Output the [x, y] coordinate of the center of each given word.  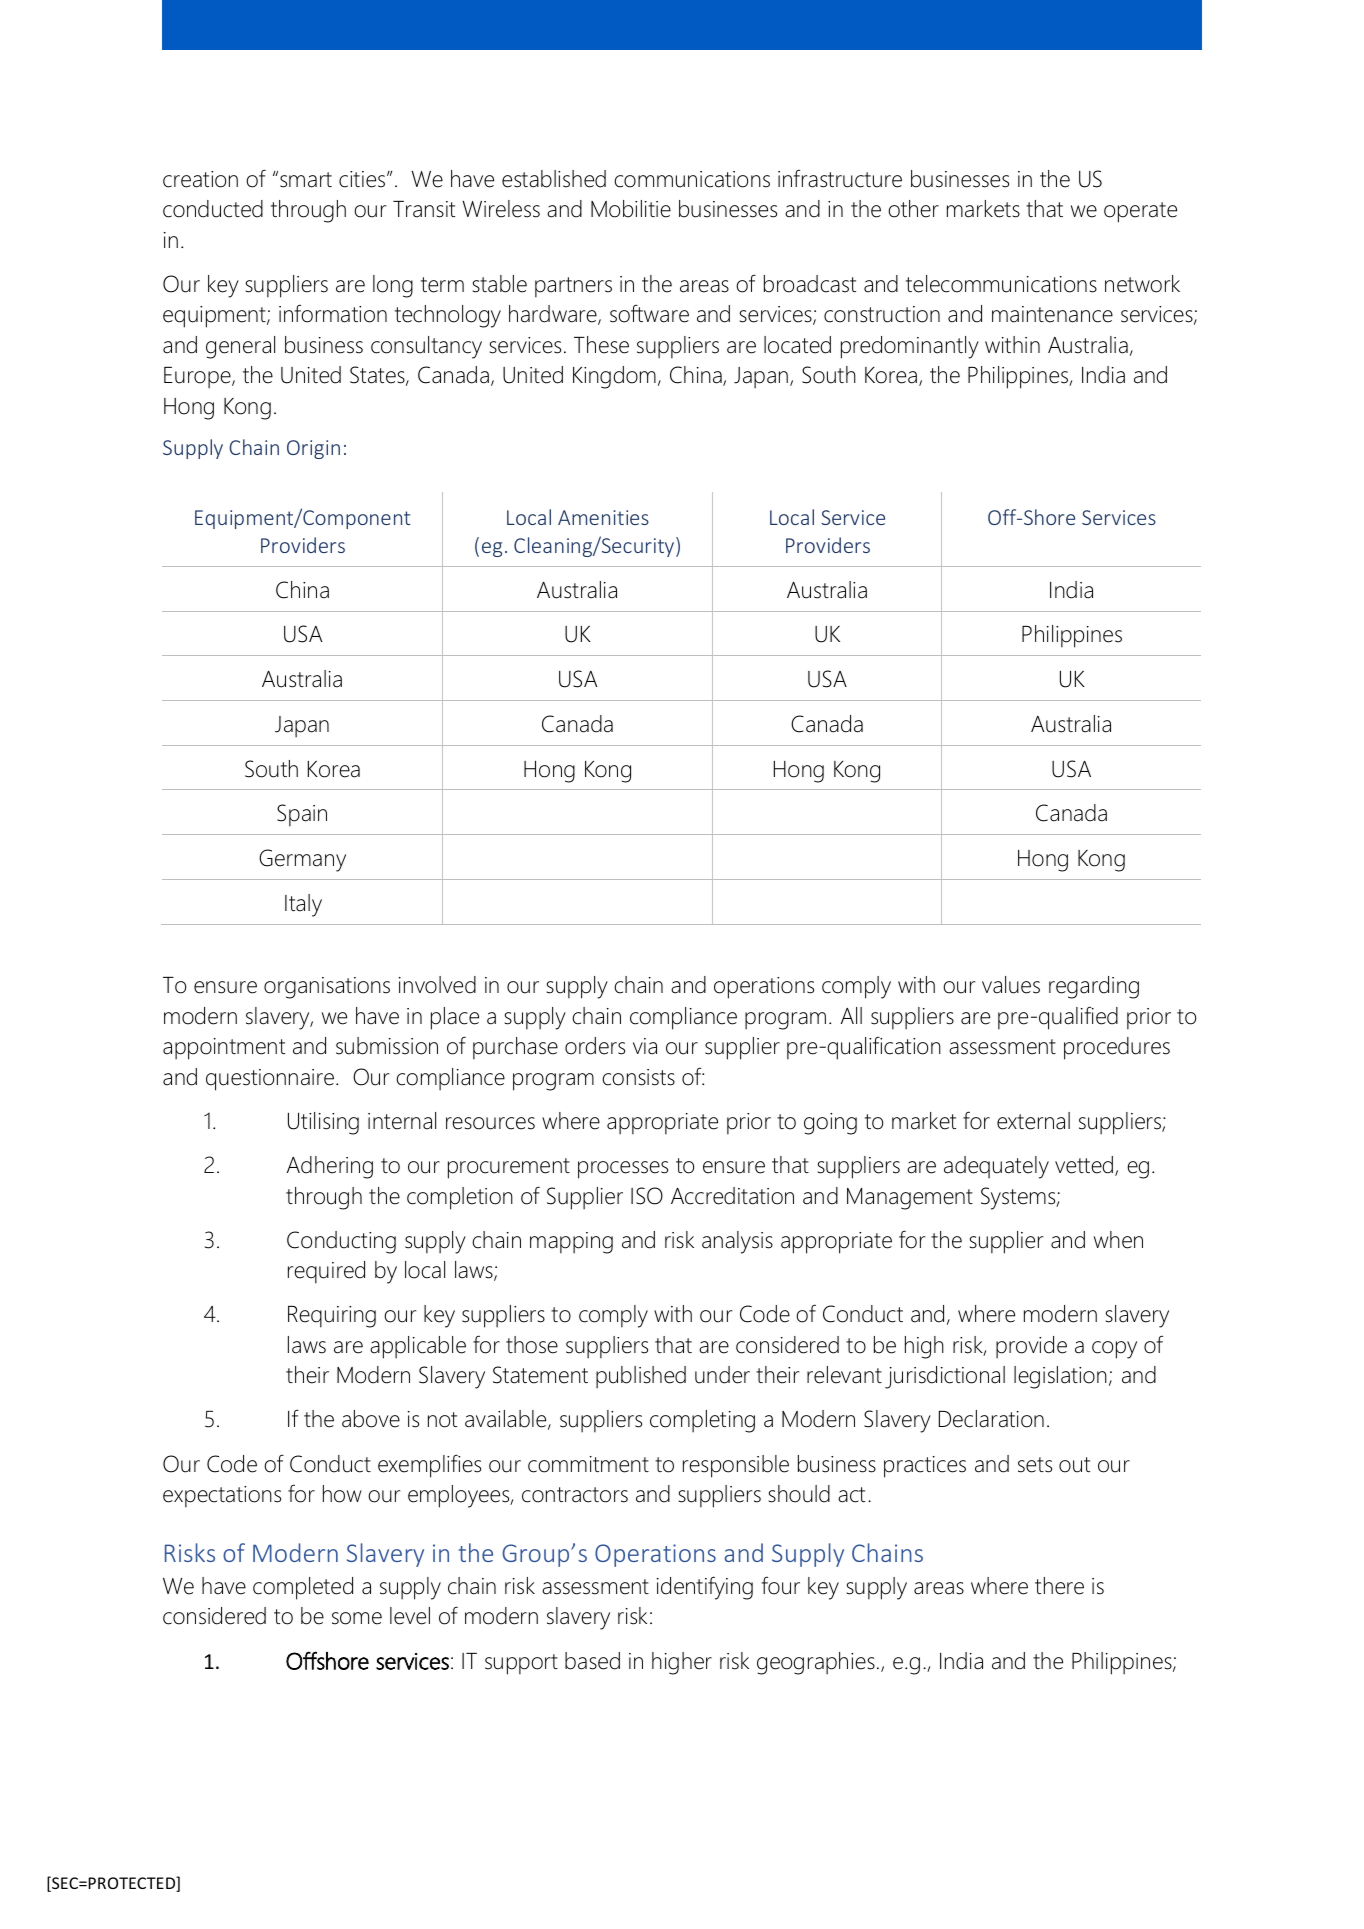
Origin [313, 449]
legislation [1060, 1377]
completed [303, 1588]
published [641, 1377]
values [1011, 985]
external [1033, 1121]
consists [638, 1077]
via [645, 1046]
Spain [302, 815]
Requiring [332, 1317]
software [649, 313]
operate [1140, 212]
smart [306, 180]
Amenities [603, 517]
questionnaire [271, 1080]
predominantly [910, 347]
